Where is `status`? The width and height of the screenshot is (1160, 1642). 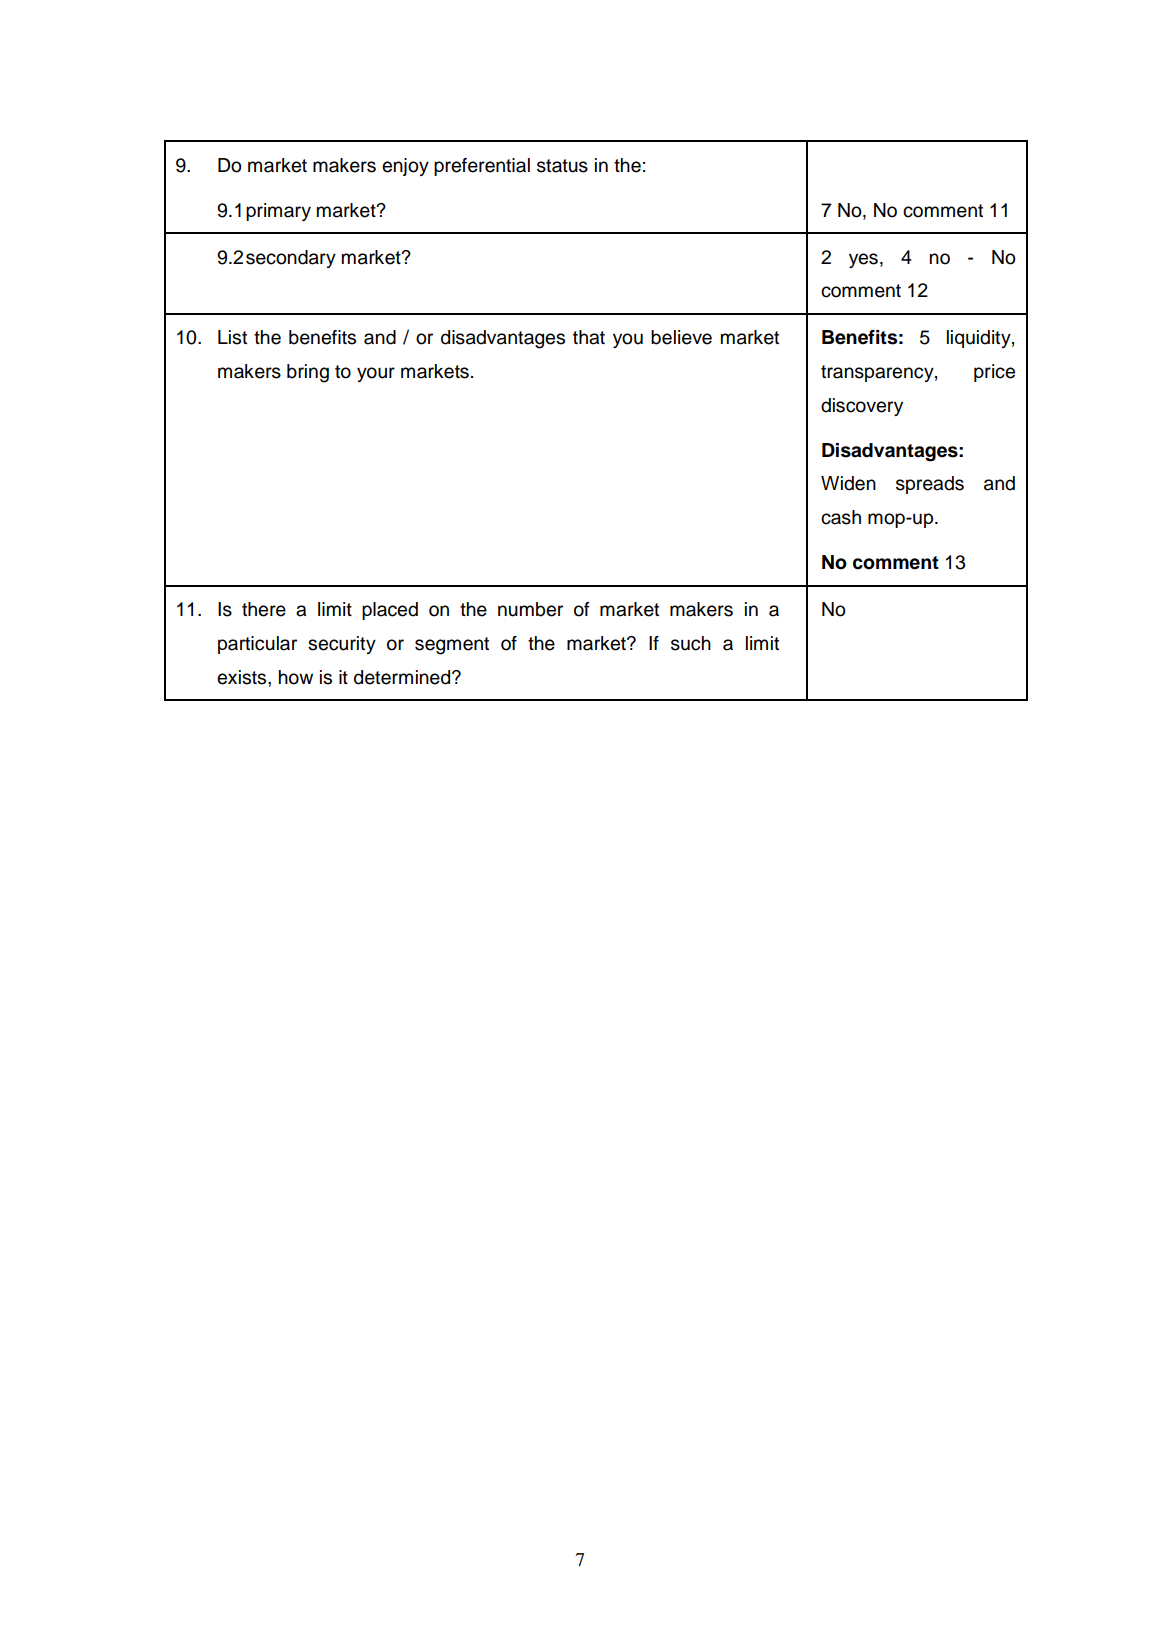 status is located at coordinates (562, 166).
